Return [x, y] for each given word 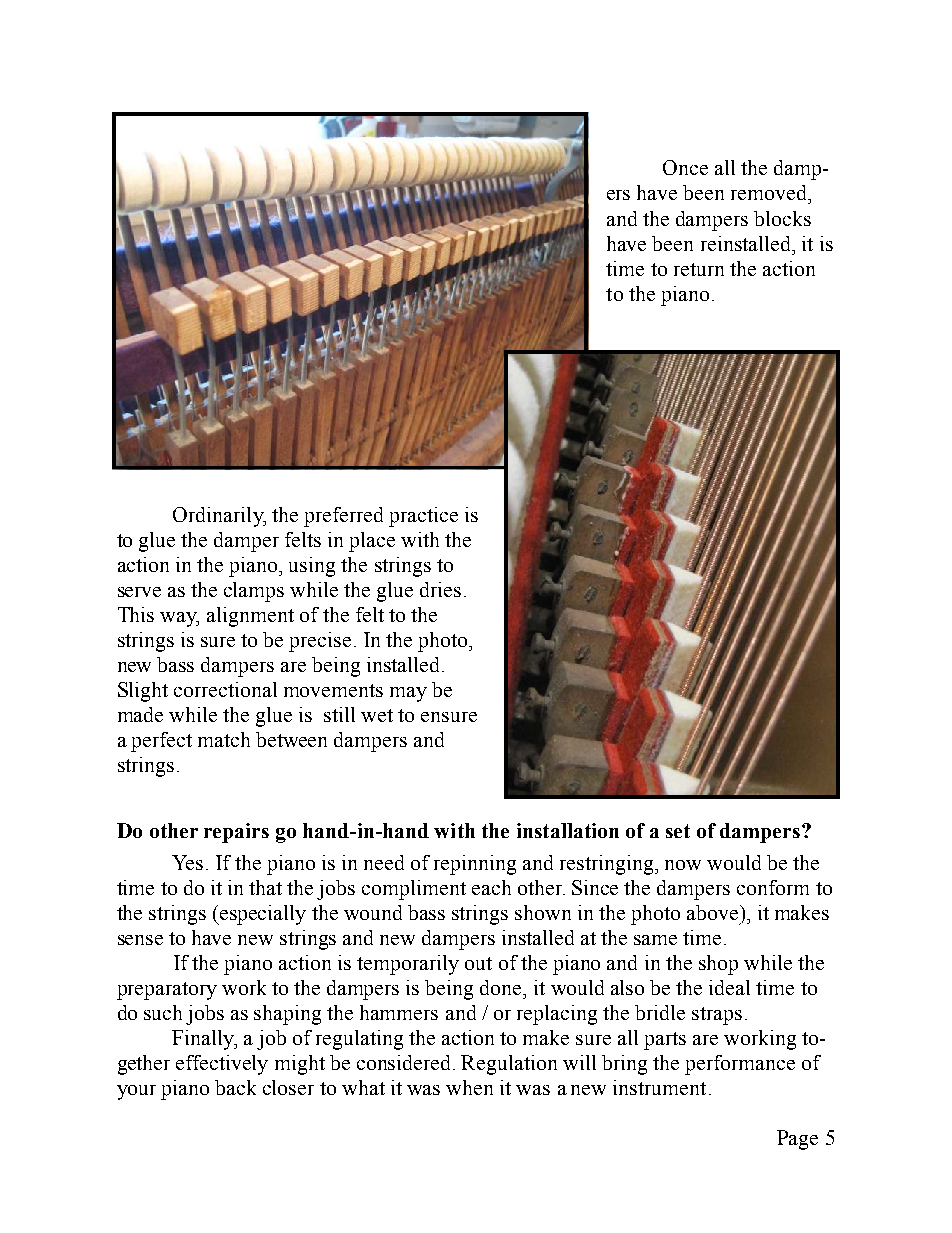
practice [423, 517]
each [491, 887]
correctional [225, 689]
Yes [187, 862]
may [408, 694]
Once [685, 167]
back [235, 1087]
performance [740, 1065]
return [699, 269]
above [714, 912]
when [469, 1087]
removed [770, 192]
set [678, 831]
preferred [343, 517]
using [312, 567]
